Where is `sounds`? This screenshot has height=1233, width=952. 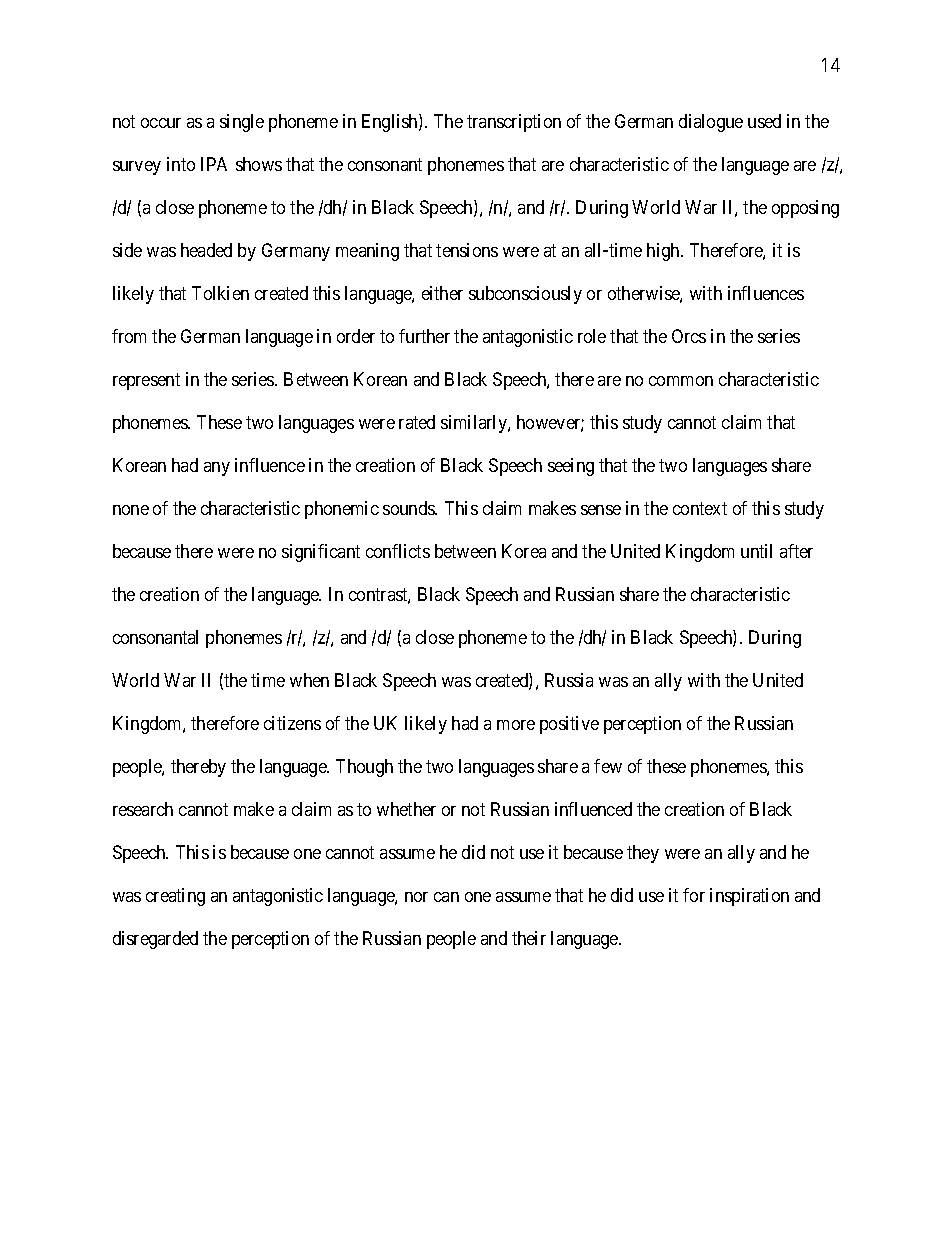 sounds is located at coordinates (410, 508).
